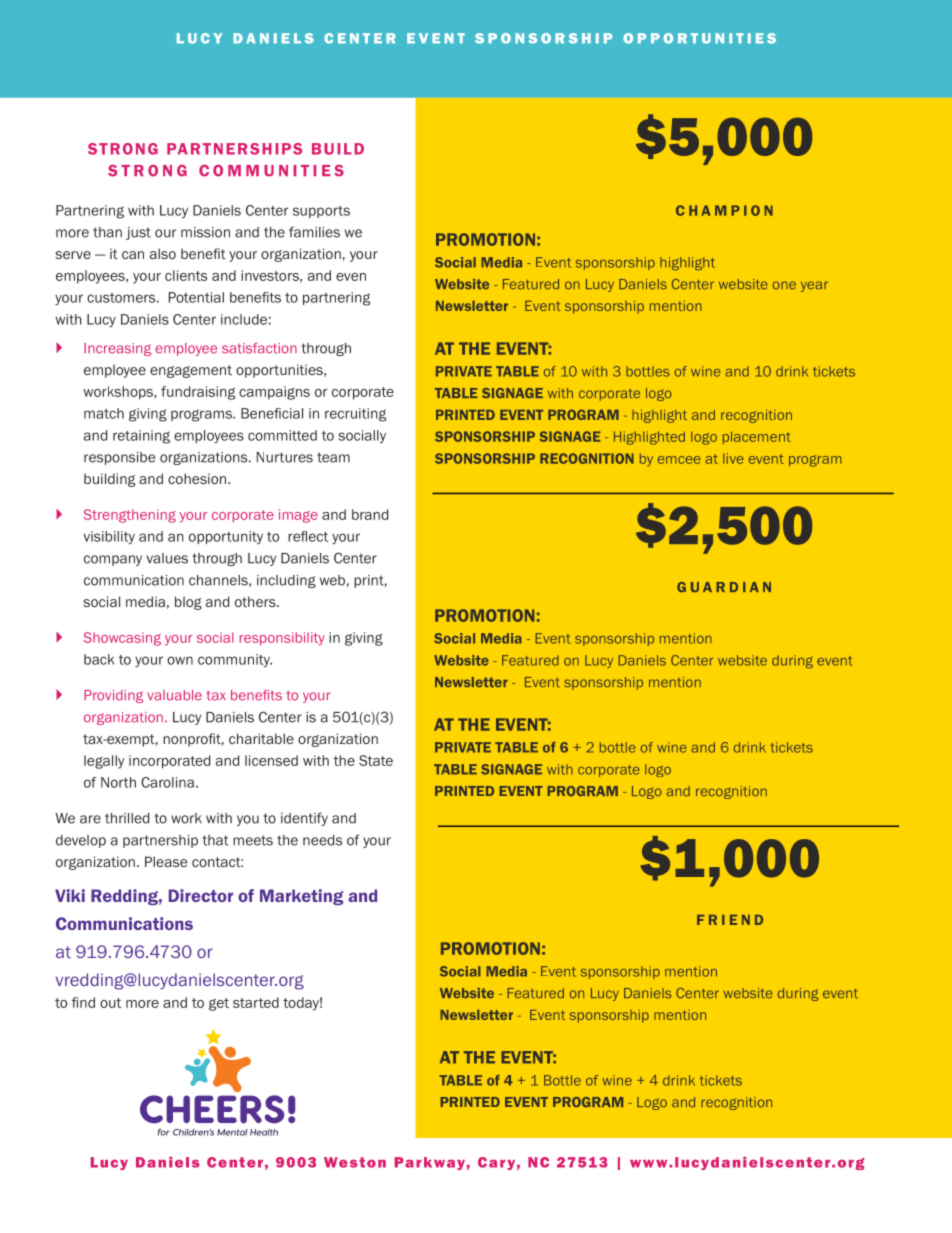  Describe the element at coordinates (198, 393) in the page. I see `fundraising` at that location.
